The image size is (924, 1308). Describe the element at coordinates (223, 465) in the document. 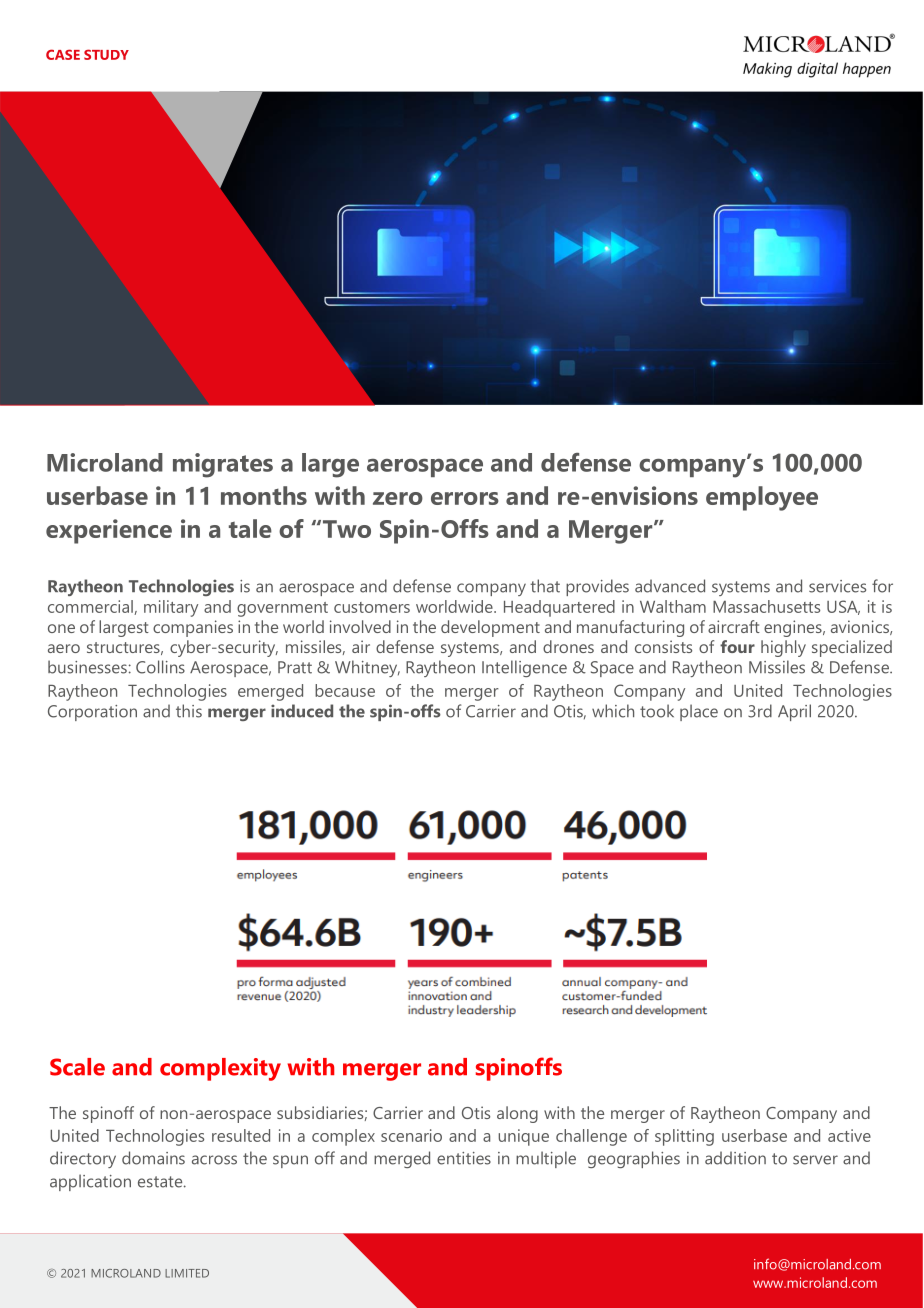

I see `migrates` at that location.
